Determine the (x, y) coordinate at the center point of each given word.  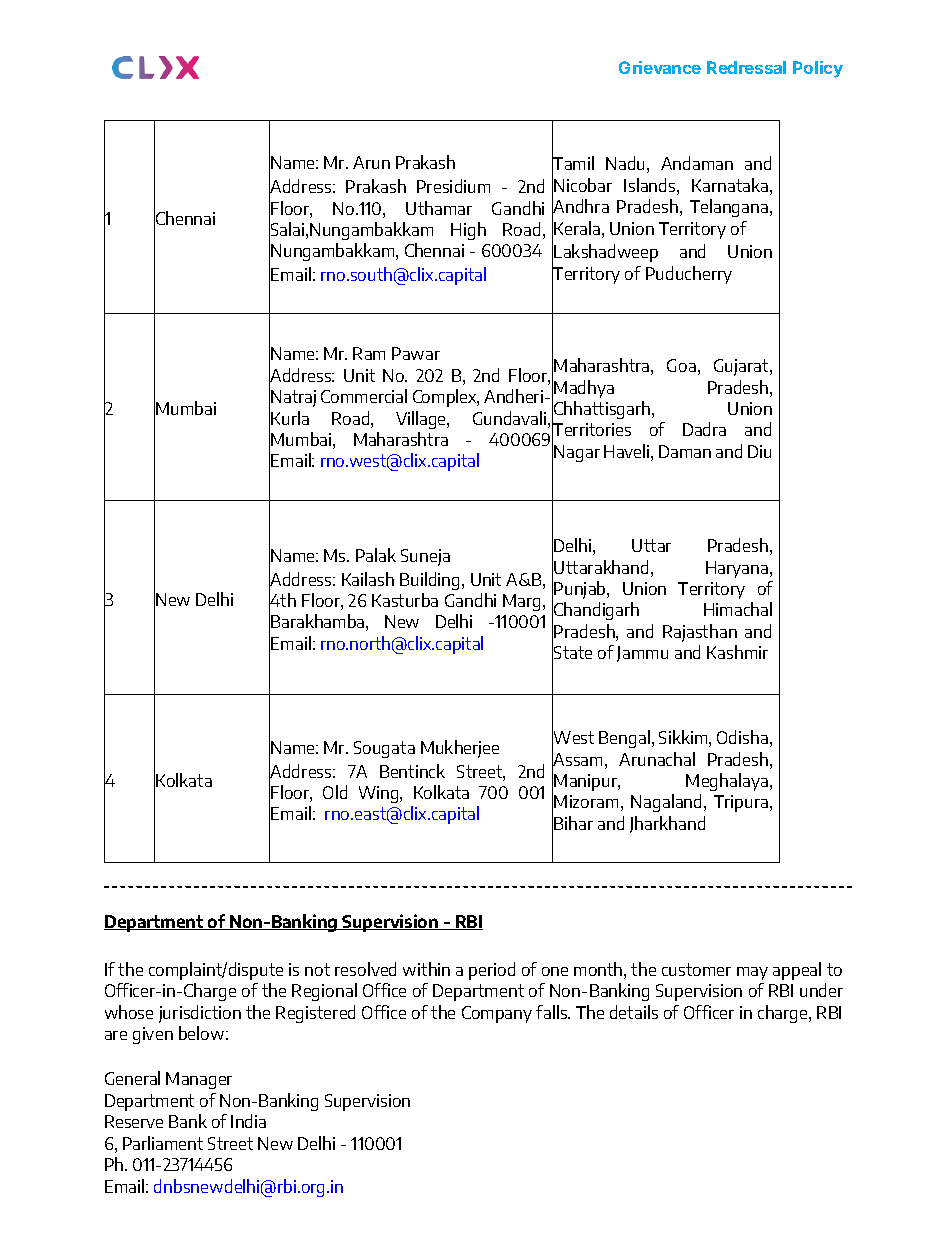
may (752, 973)
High (468, 231)
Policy (818, 69)
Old (335, 792)
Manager (199, 1080)
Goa (681, 365)
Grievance (660, 67)
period (492, 971)
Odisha (742, 737)
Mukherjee (460, 749)
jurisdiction (200, 1014)
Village (422, 420)
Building (429, 581)
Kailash (368, 579)
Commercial (364, 396)
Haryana (738, 569)
